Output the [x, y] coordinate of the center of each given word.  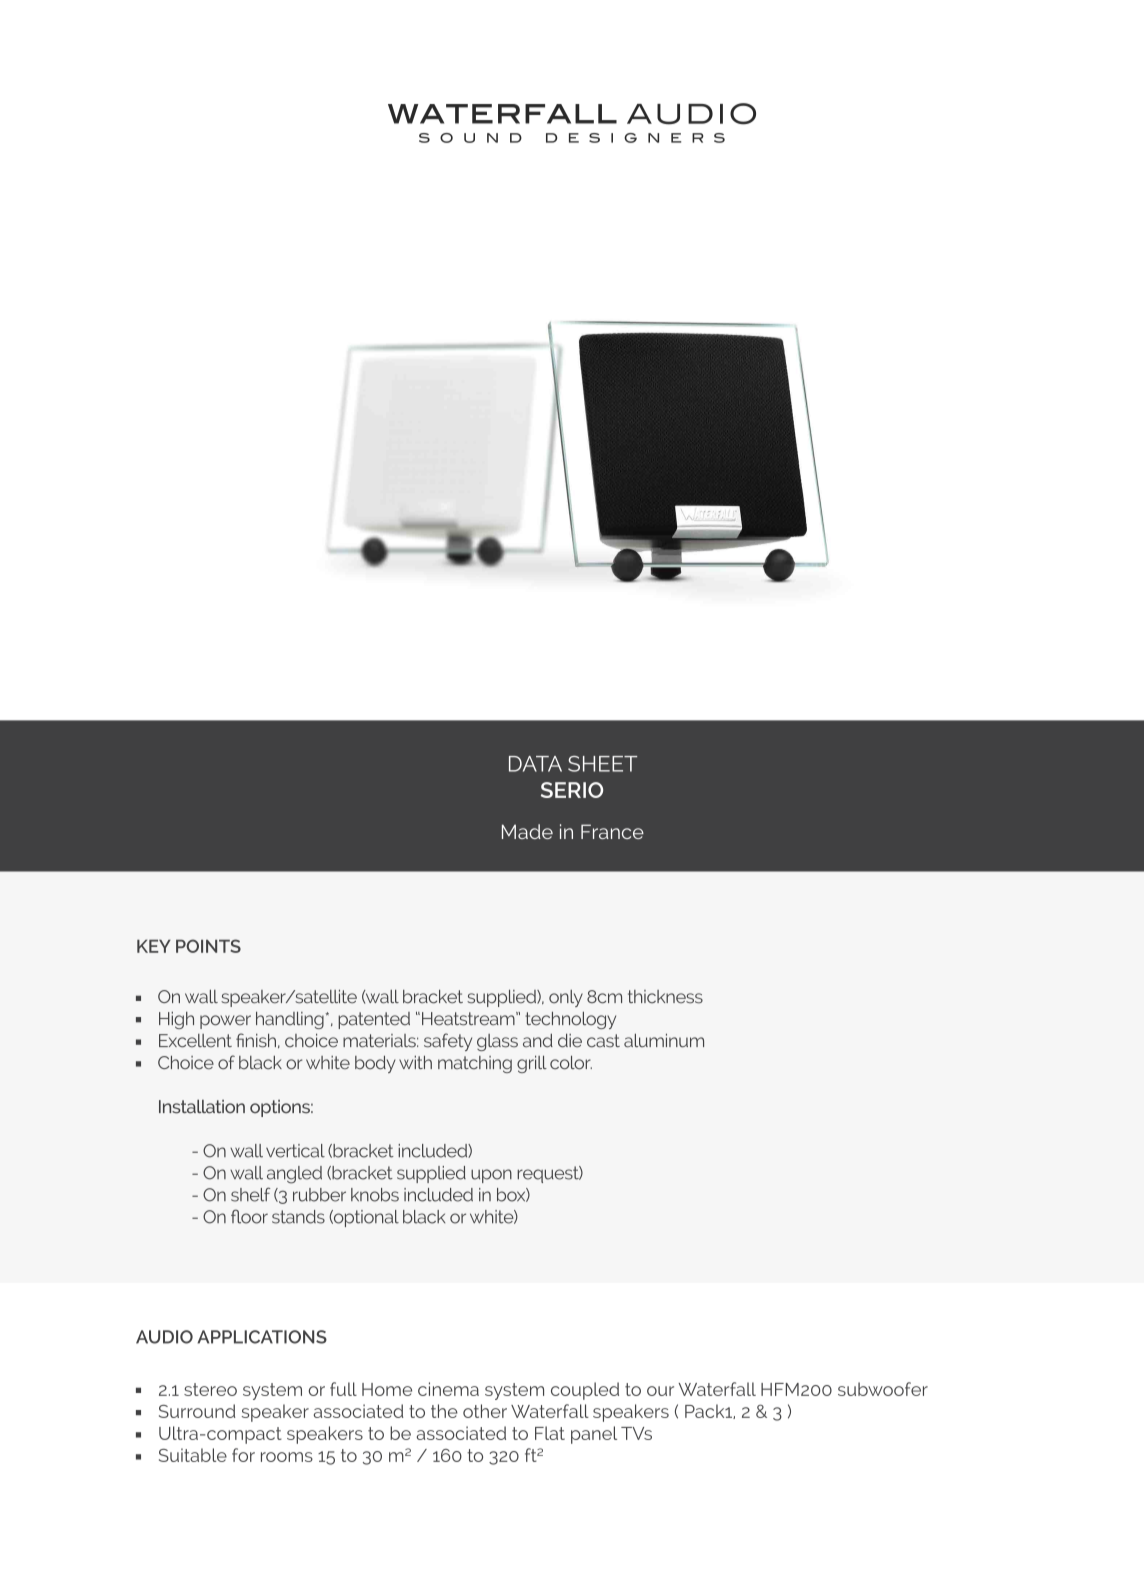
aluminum [664, 1040]
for [243, 1455]
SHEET [602, 764]
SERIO [572, 790]
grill [532, 1064]
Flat [550, 1433]
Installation [202, 1106]
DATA [535, 764]
